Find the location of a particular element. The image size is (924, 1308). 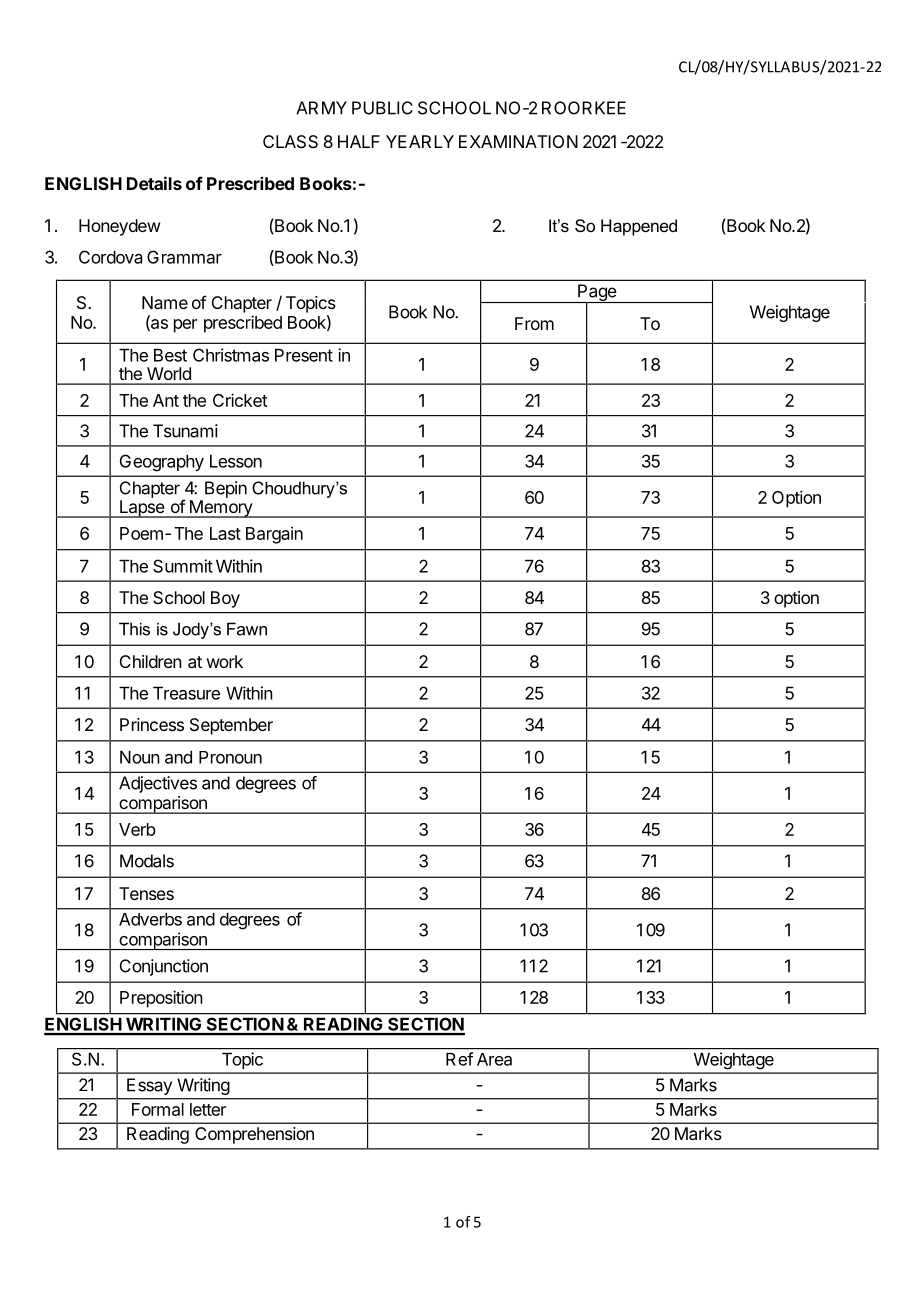

Fawn is located at coordinates (247, 629).
